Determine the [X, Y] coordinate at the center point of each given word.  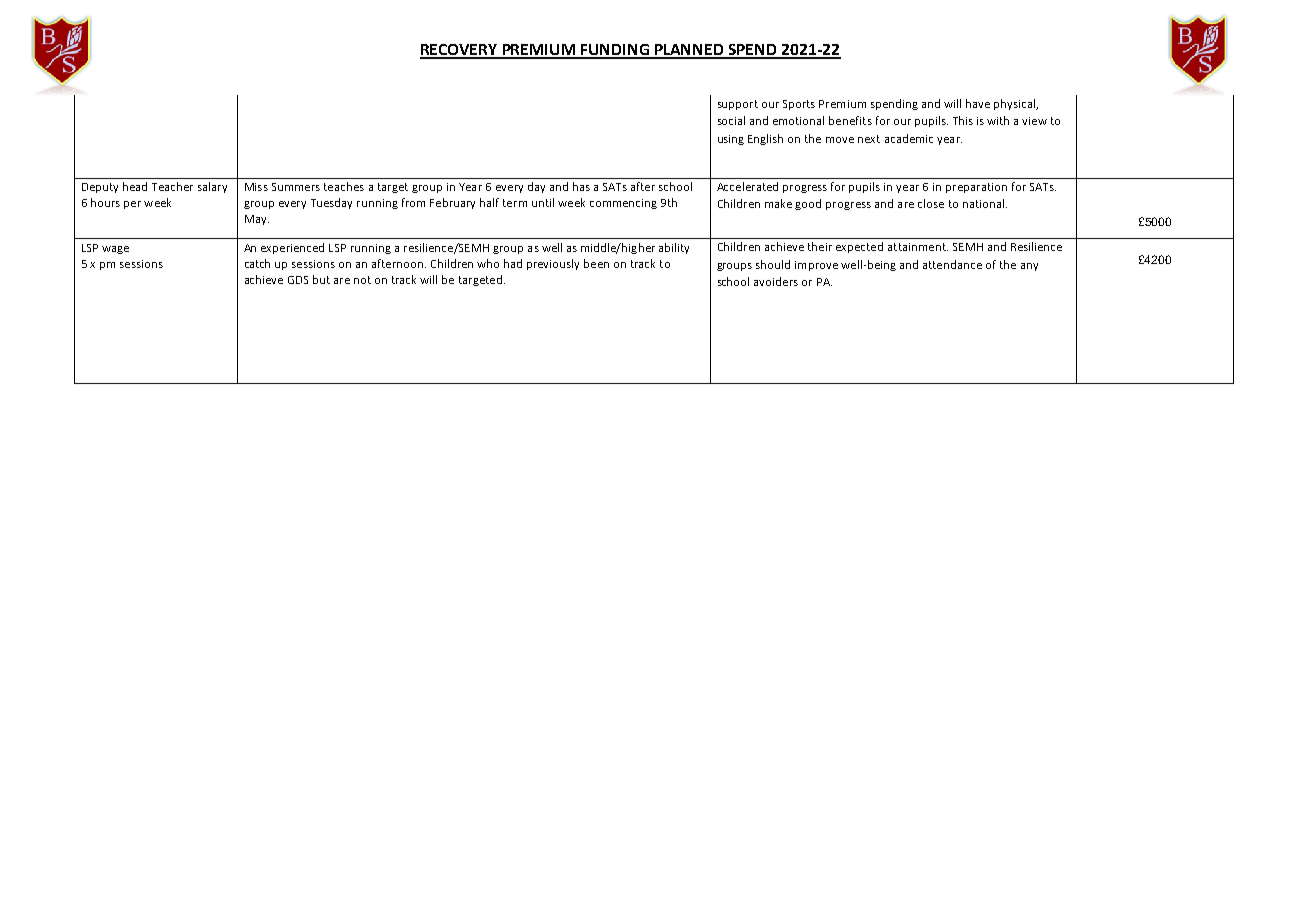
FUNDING [615, 51]
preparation [976, 188]
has [581, 186]
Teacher [172, 186]
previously [553, 264]
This [963, 120]
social [731, 120]
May [257, 220]
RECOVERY [460, 51]
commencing [623, 204]
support [738, 105]
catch [257, 263]
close [931, 203]
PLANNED [689, 51]
